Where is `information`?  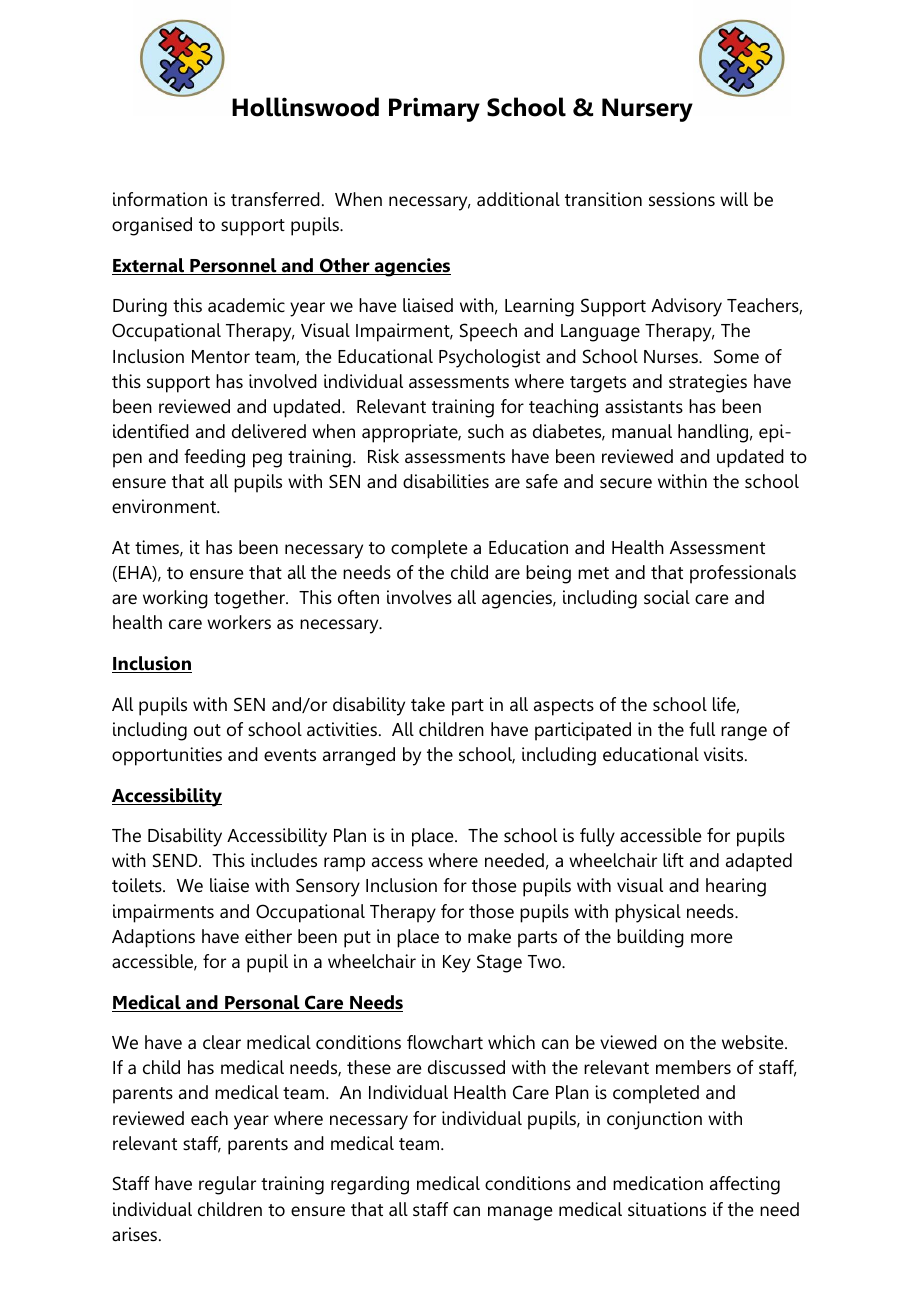 information is located at coordinates (160, 199).
